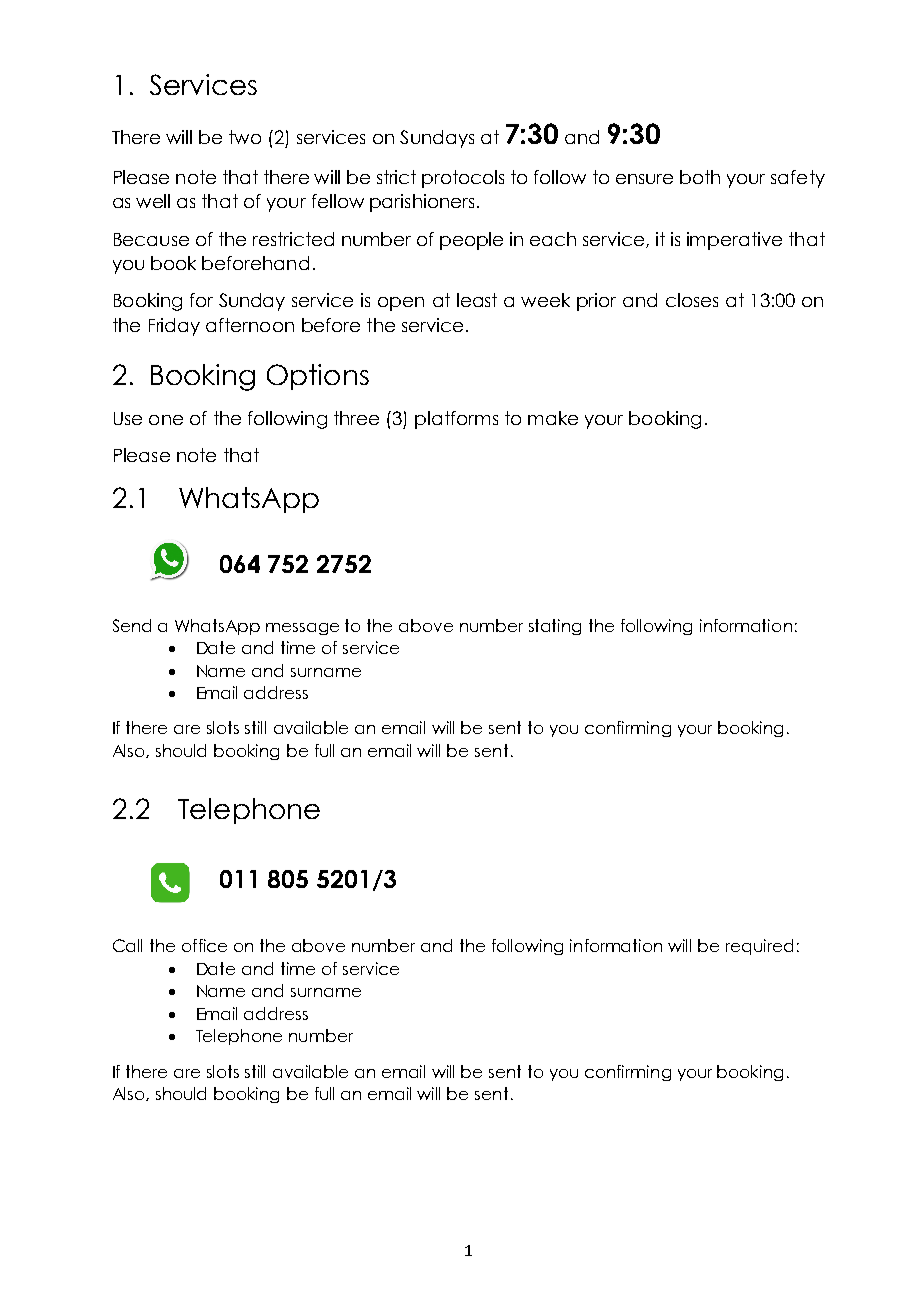  What do you see at coordinates (555, 627) in the image?
I see `stating` at bounding box center [555, 627].
